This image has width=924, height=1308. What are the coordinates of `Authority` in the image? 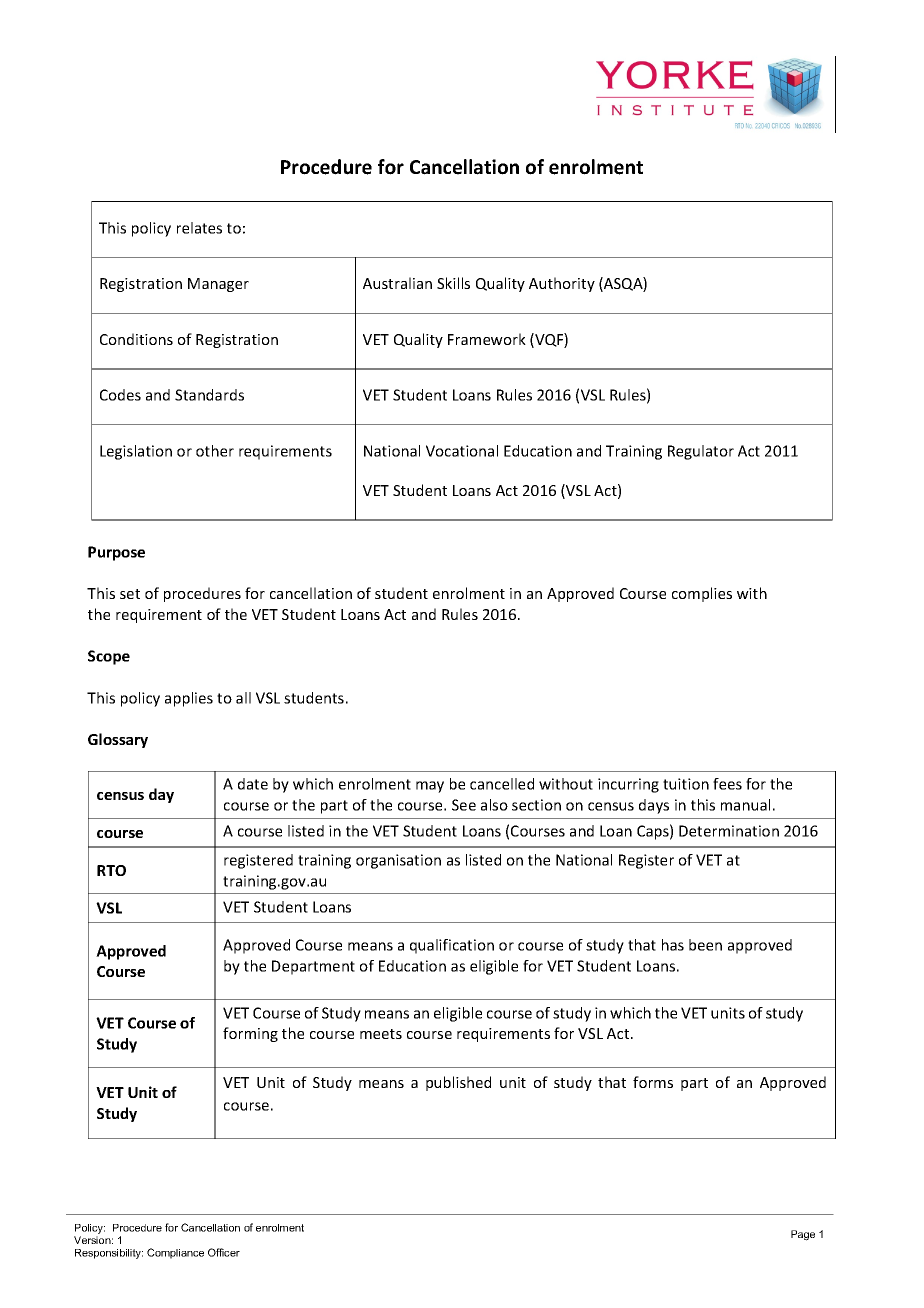 It's located at (562, 284).
